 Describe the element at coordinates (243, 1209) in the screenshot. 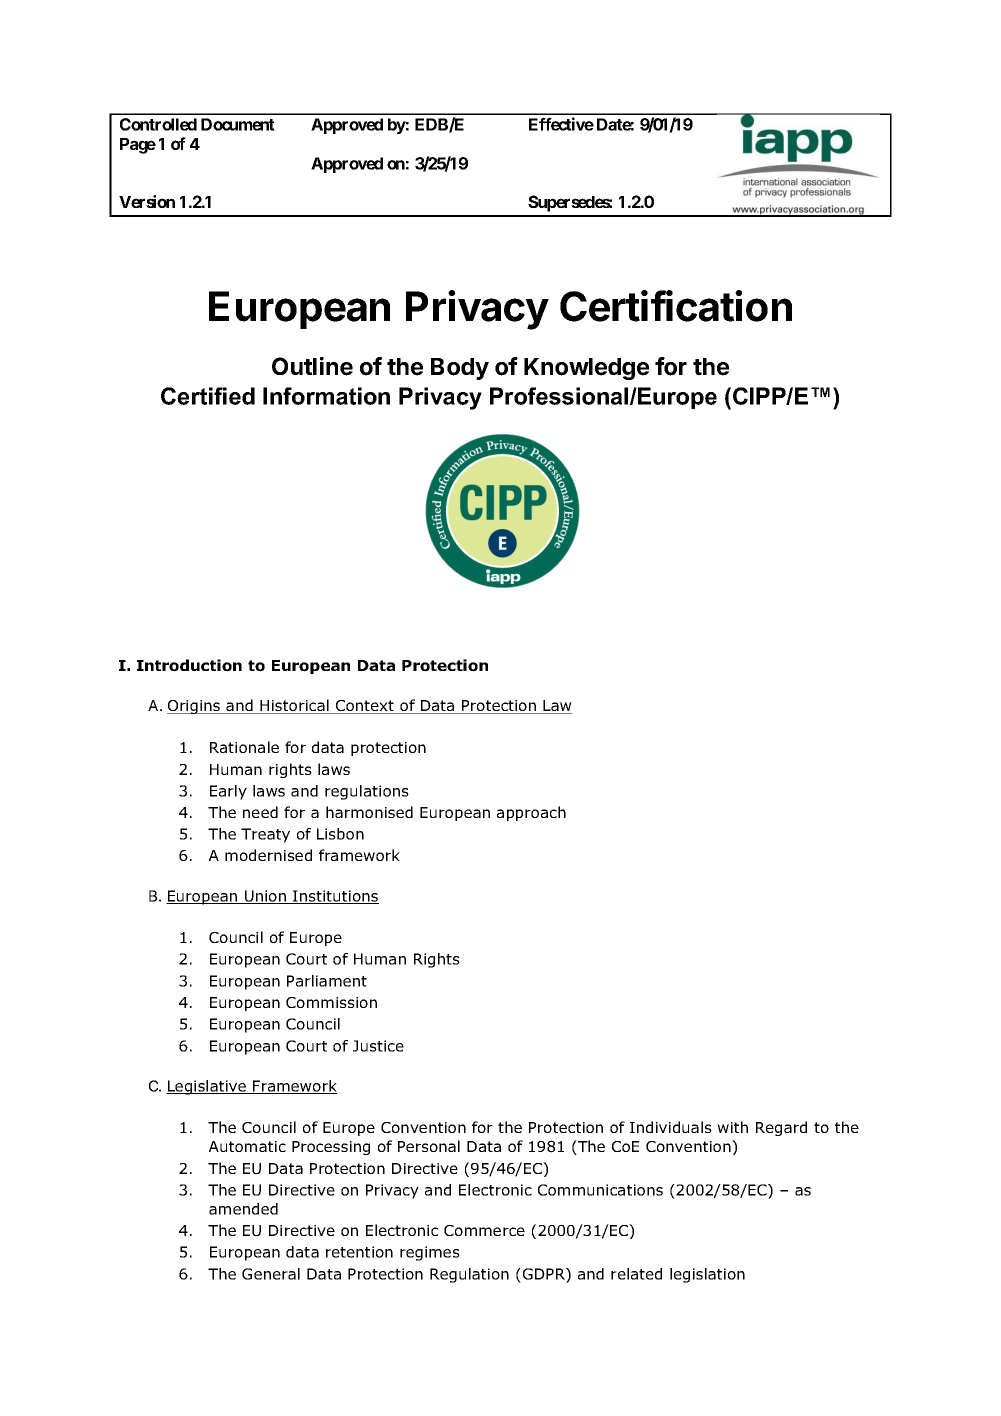

I see `amended` at that location.
